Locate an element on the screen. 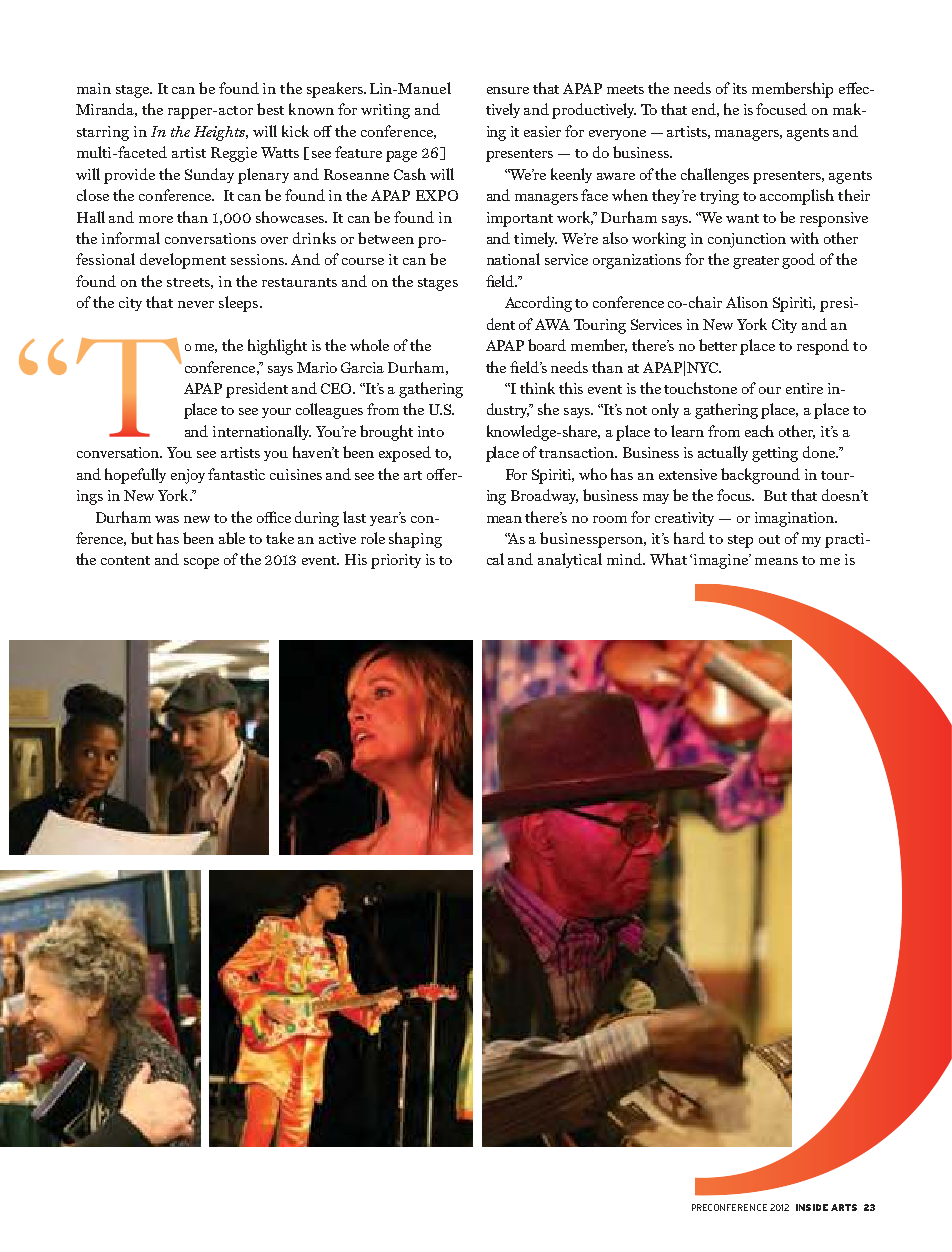 This screenshot has height=1252, width=952. analytical is located at coordinates (570, 560).
